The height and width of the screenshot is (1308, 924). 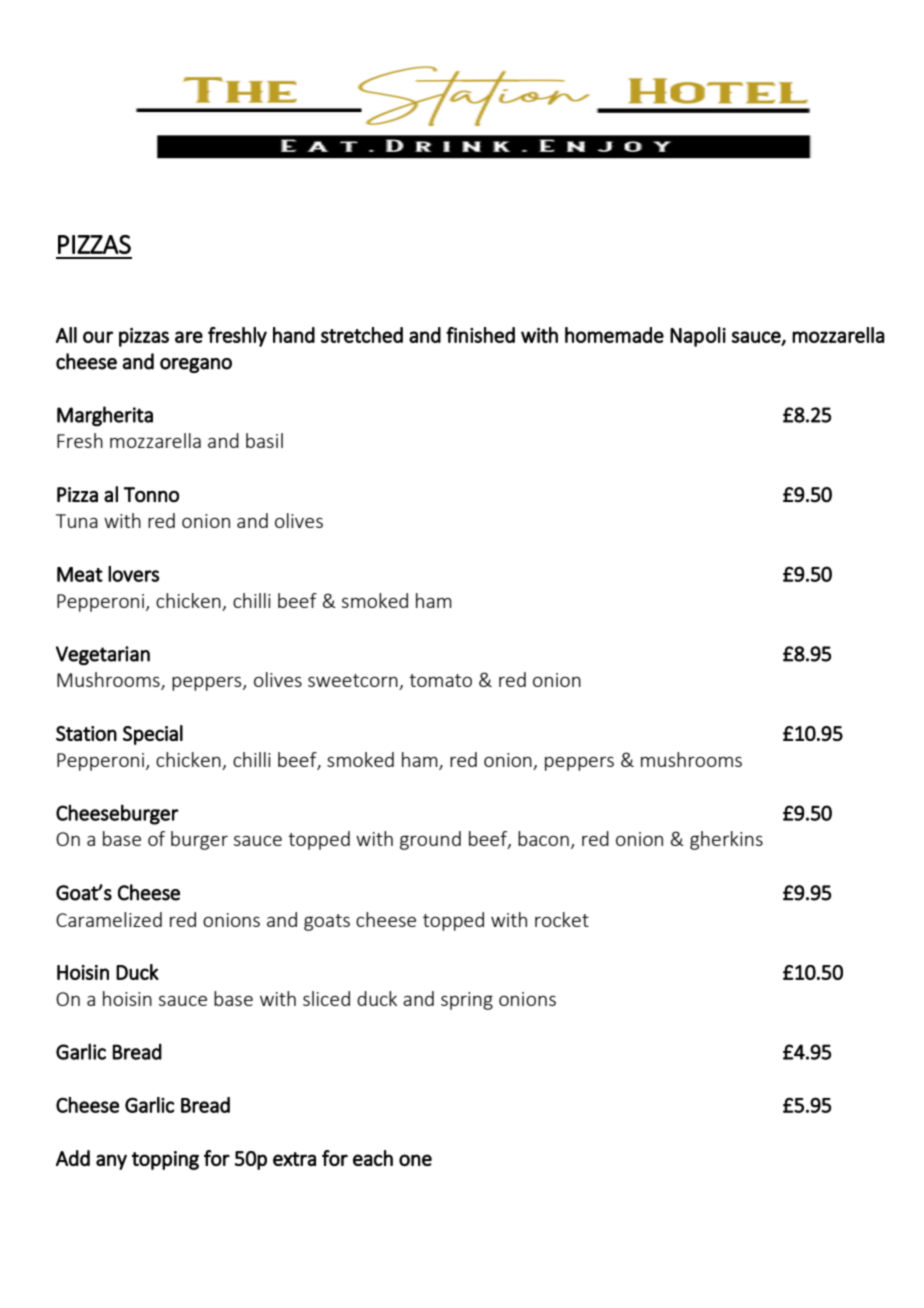 What do you see at coordinates (354, 682) in the screenshot?
I see `sweetcorn` at bounding box center [354, 682].
